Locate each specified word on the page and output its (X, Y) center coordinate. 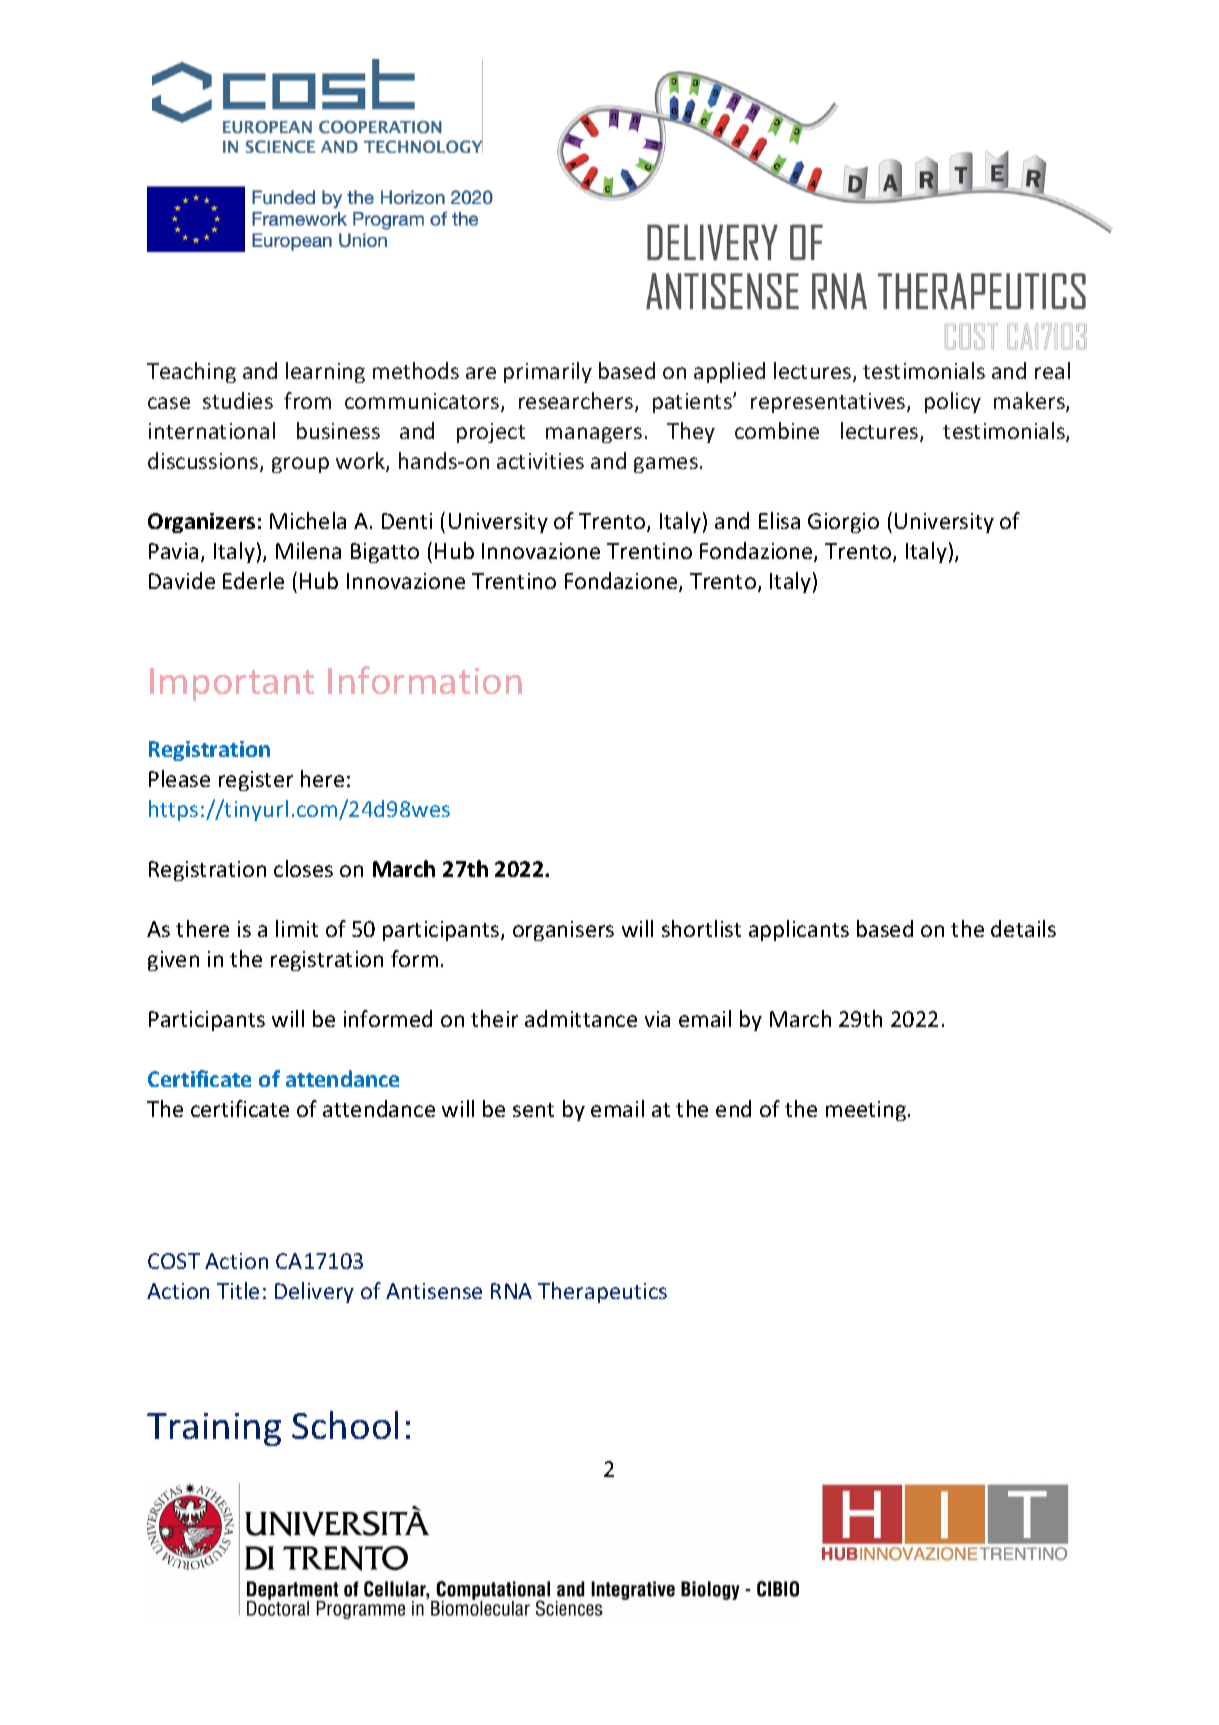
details (1023, 928)
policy (953, 402)
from (307, 400)
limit (297, 928)
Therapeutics (602, 1292)
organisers (563, 931)
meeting (867, 1111)
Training (214, 1429)
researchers (577, 402)
